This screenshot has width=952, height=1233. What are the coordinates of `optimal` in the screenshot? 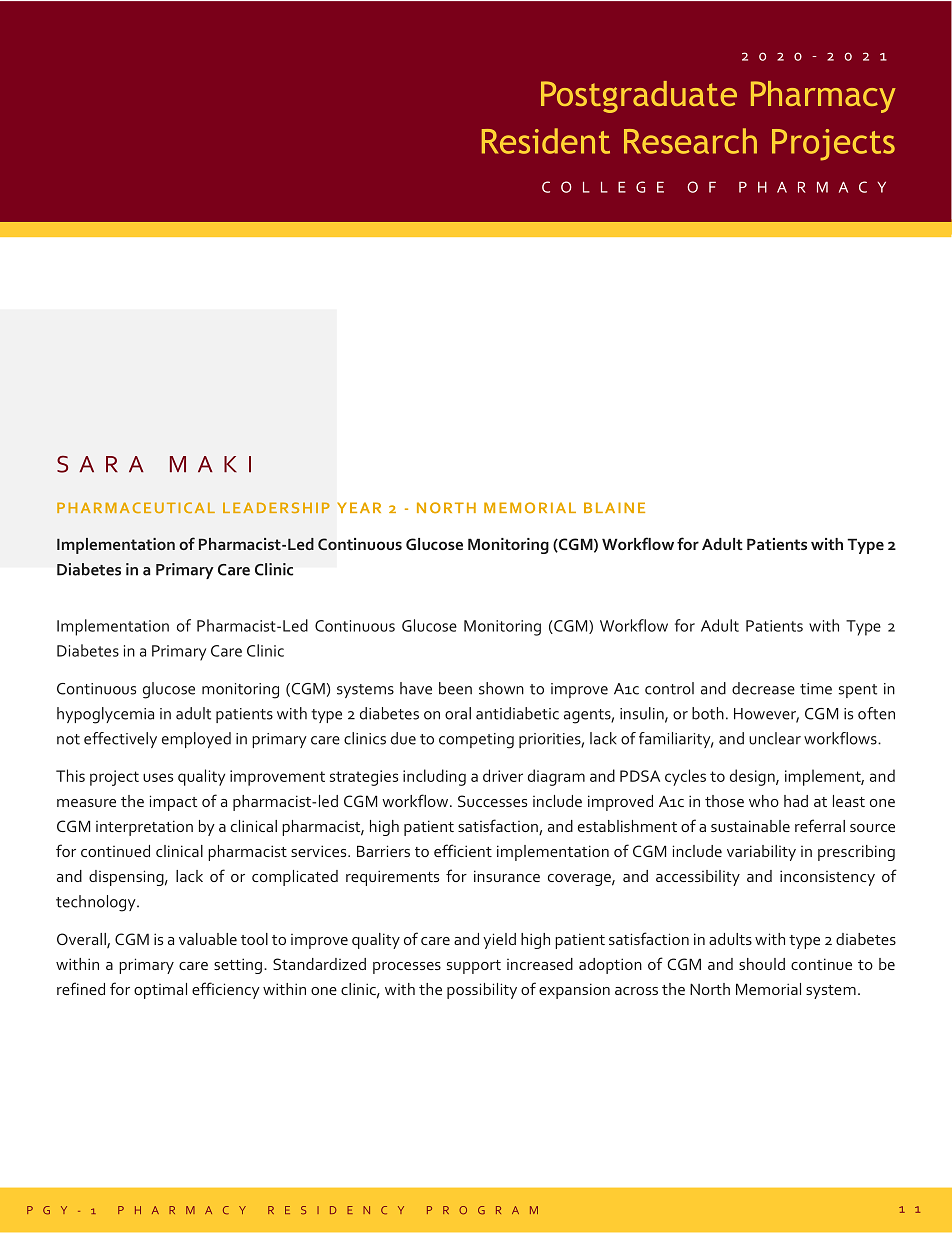 It's located at (160, 991).
